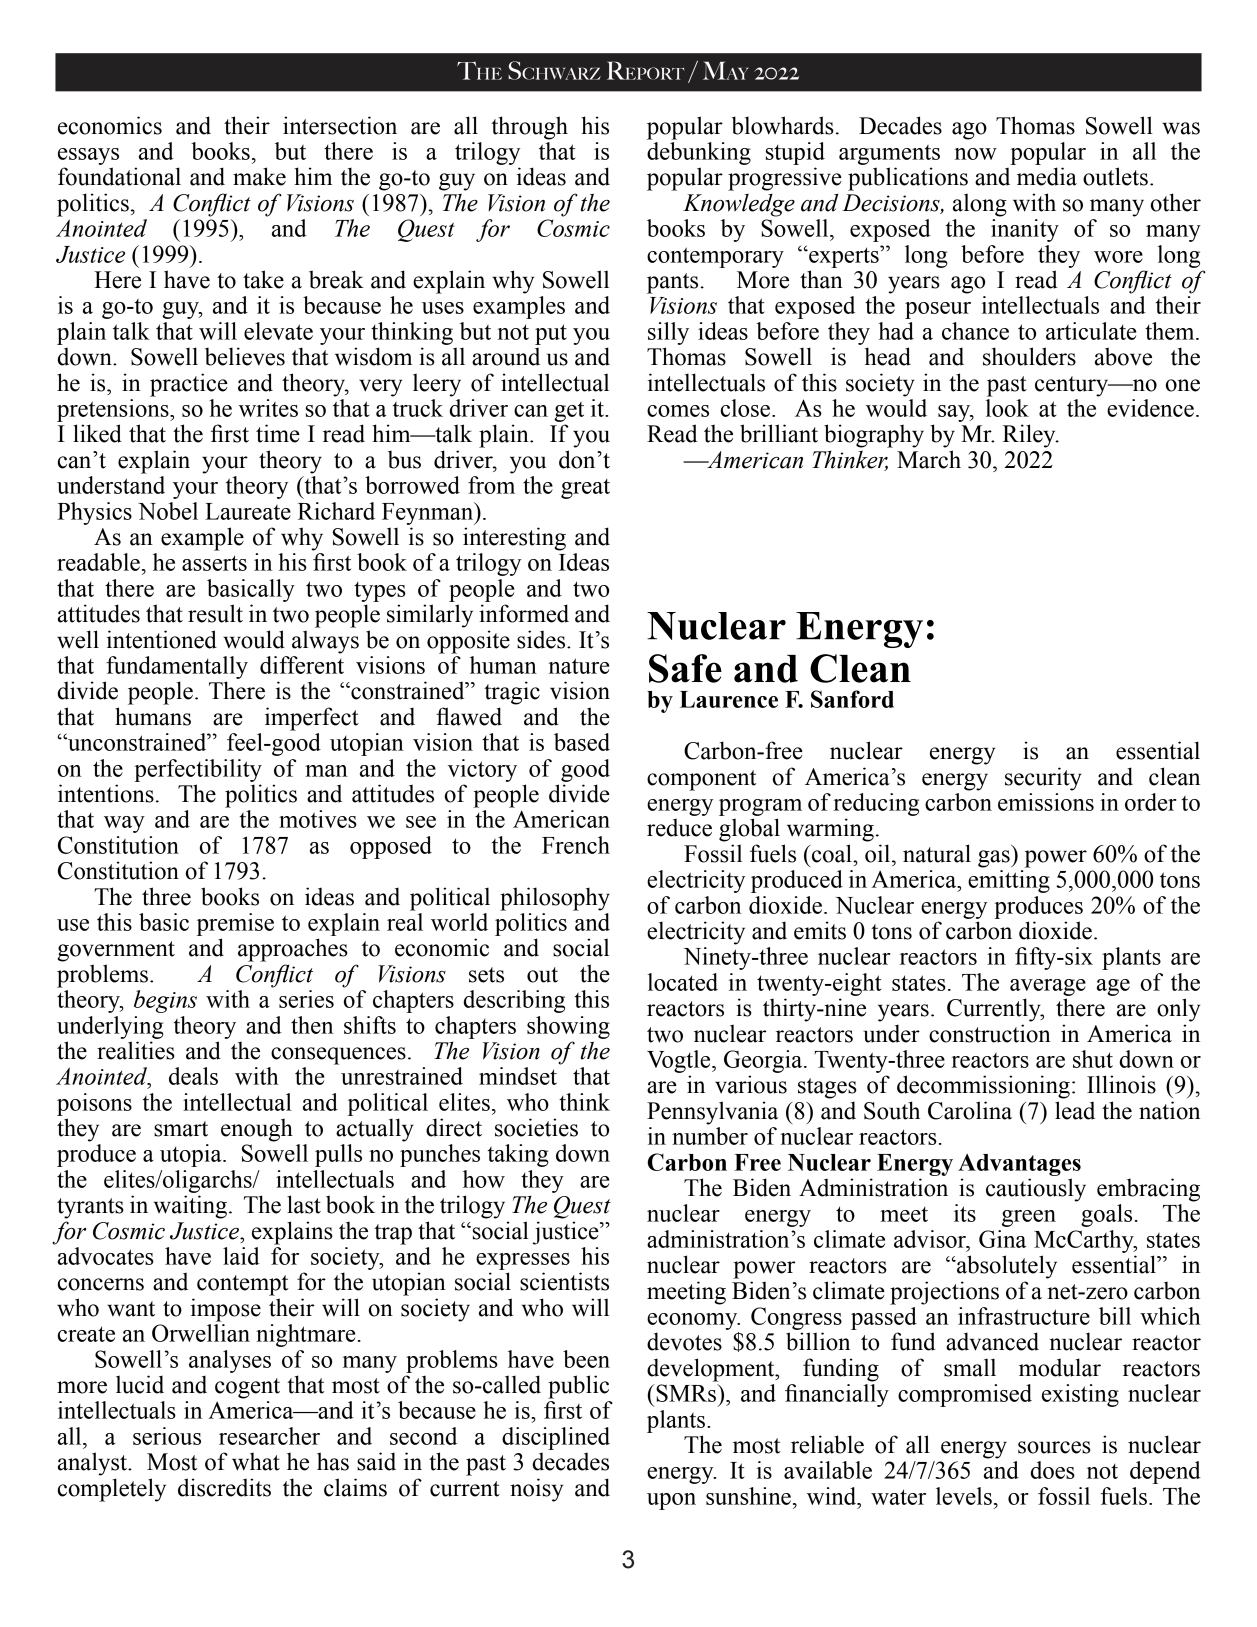 The height and width of the page is (1627, 1257). What do you see at coordinates (699, 153) in the page?
I see `debunking` at bounding box center [699, 153].
